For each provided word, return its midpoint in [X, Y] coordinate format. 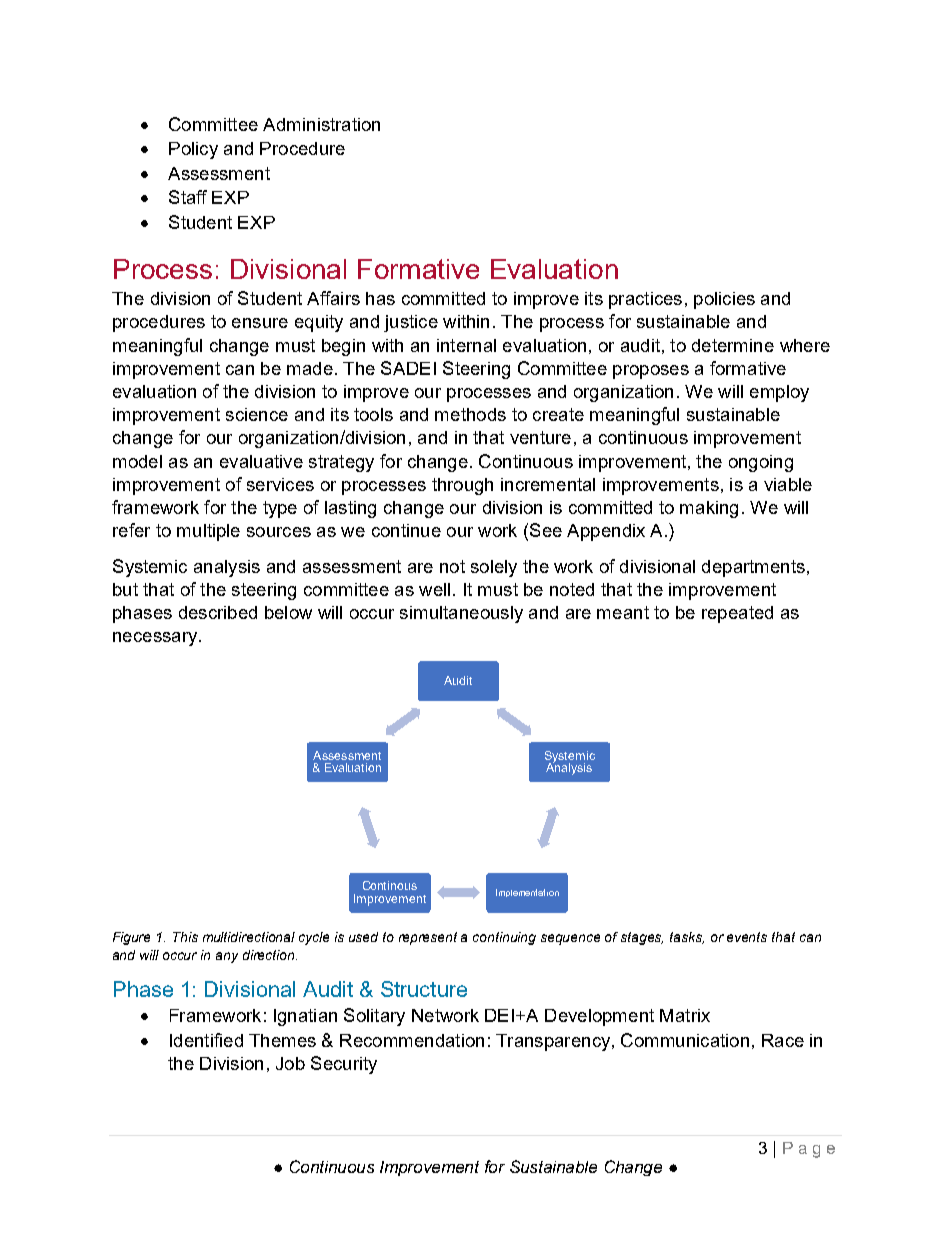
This [185, 937]
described [218, 612]
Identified [206, 1040]
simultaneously [461, 614]
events [747, 937]
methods [470, 414]
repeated [737, 614]
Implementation [527, 893]
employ [779, 393]
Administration [321, 124]
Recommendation [412, 1040]
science [257, 414]
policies [724, 300]
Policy [193, 150]
